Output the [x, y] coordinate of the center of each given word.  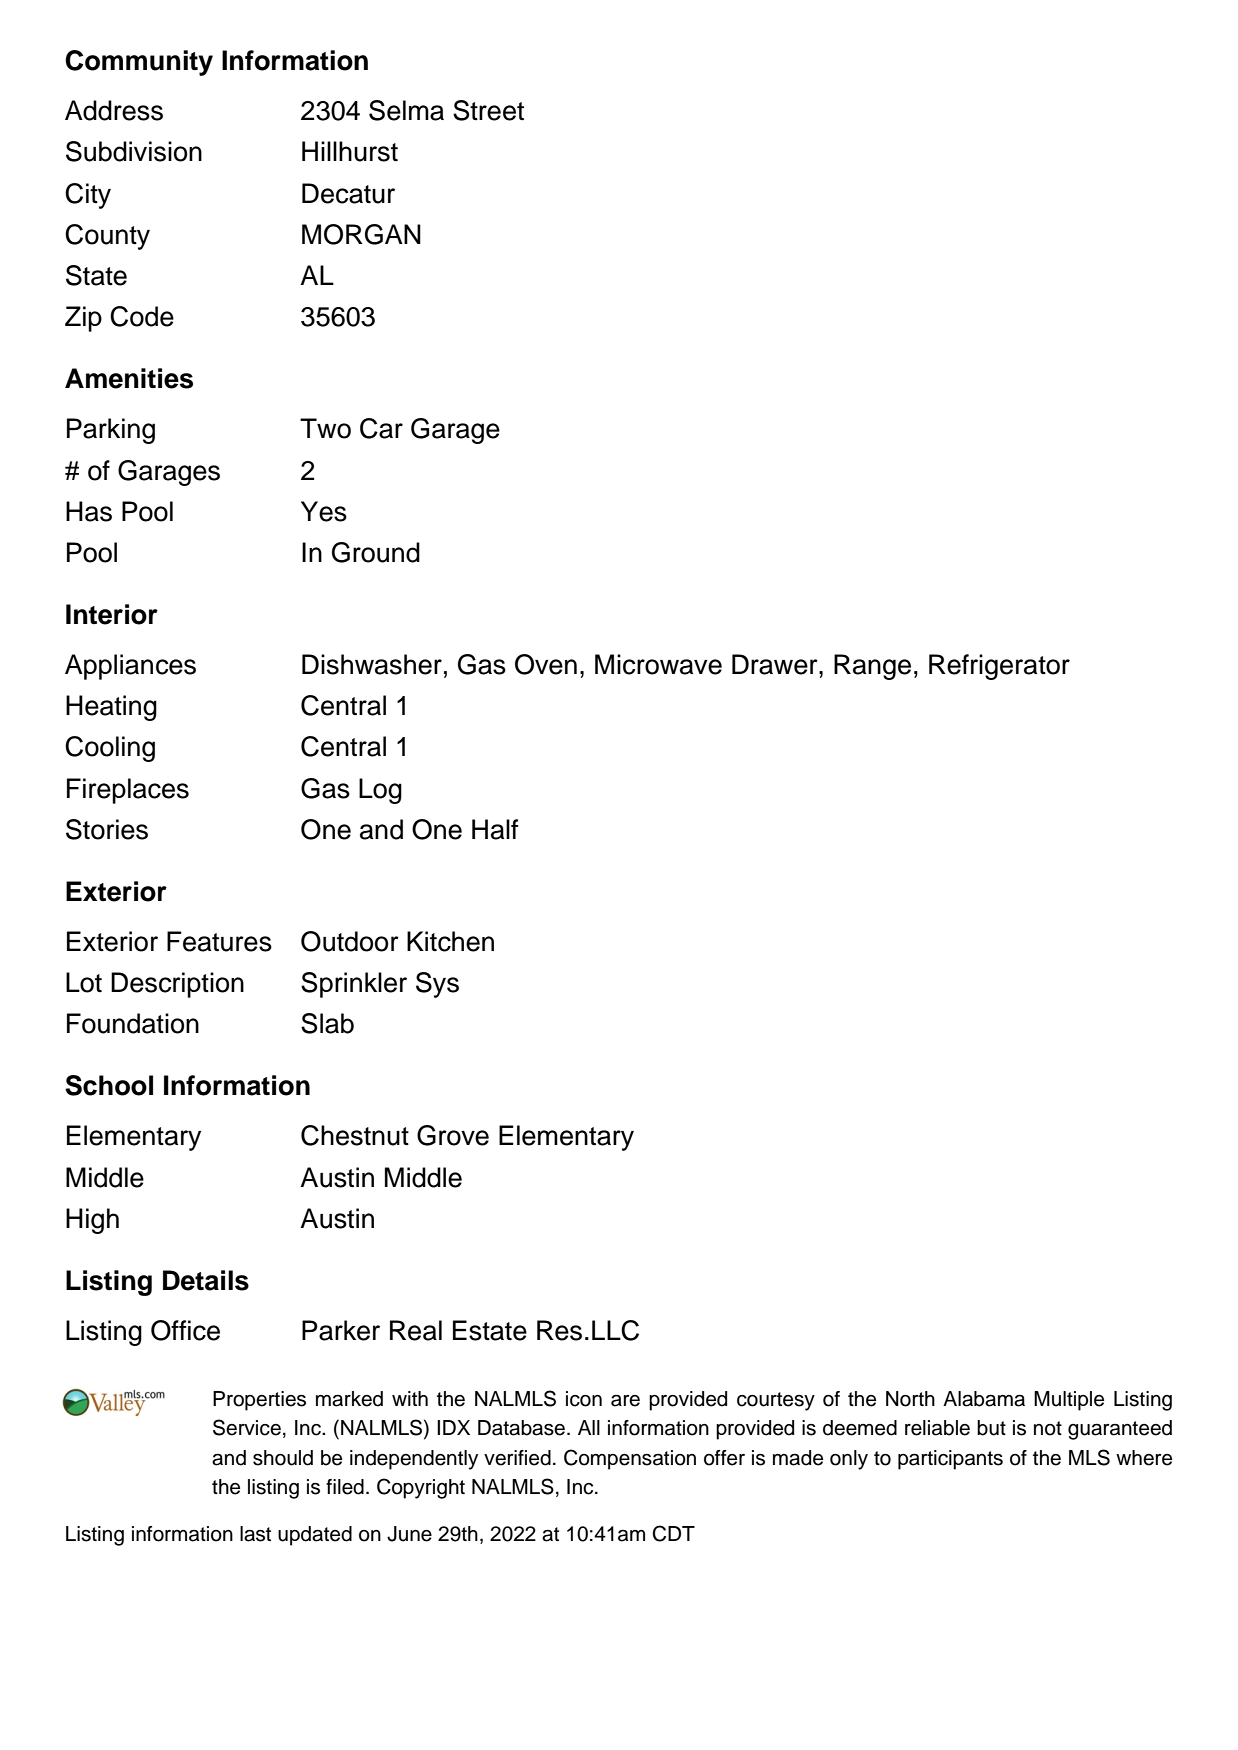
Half [495, 829]
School [109, 1085]
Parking [111, 431]
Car [381, 428]
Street [488, 110]
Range [872, 667]
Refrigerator [999, 667]
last [255, 1534]
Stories [107, 829]
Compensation [630, 1459]
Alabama [984, 1399]
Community [139, 63]
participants [950, 1460]
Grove [453, 1135]
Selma [406, 110]
